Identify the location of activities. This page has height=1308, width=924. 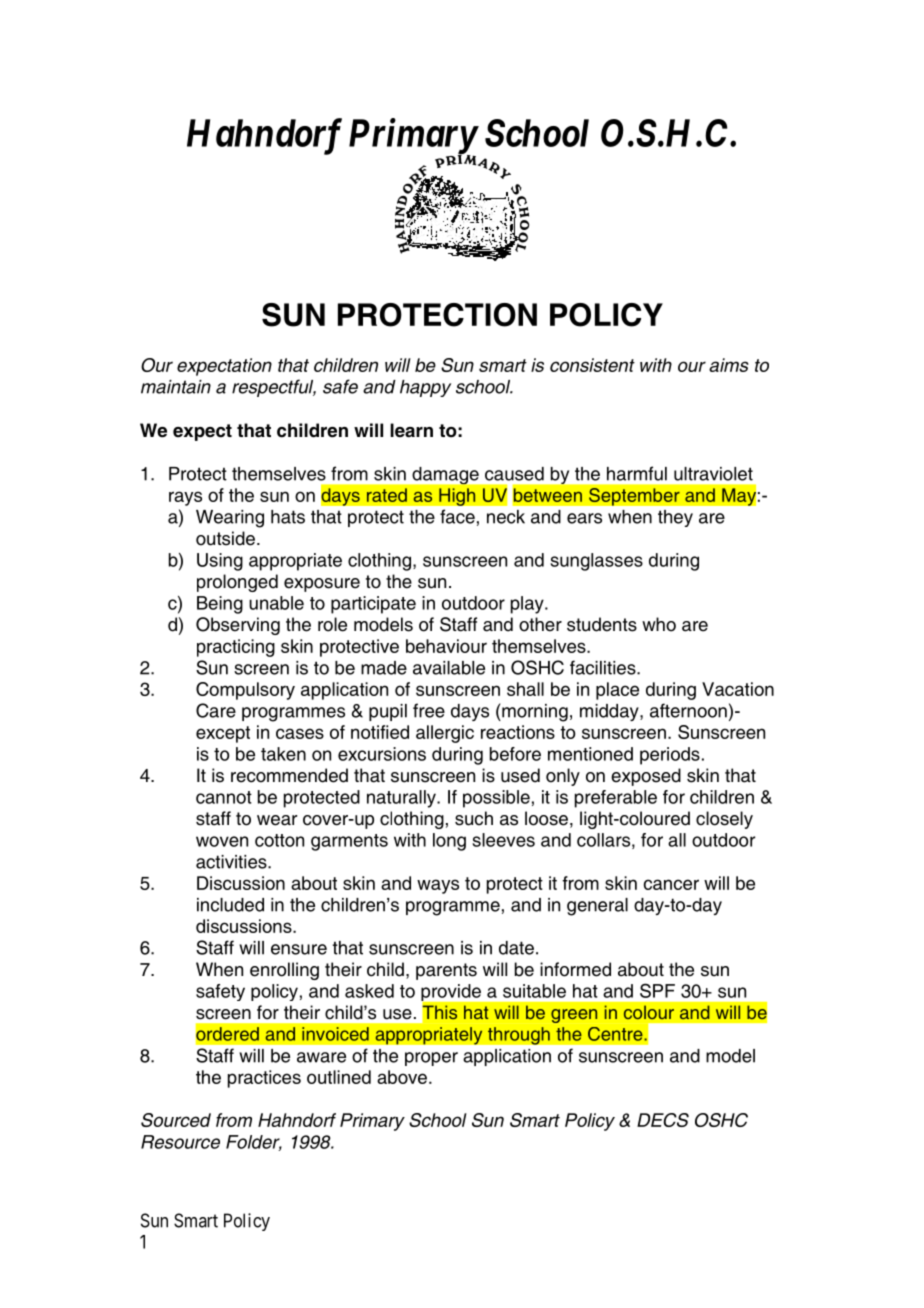
(232, 862).
